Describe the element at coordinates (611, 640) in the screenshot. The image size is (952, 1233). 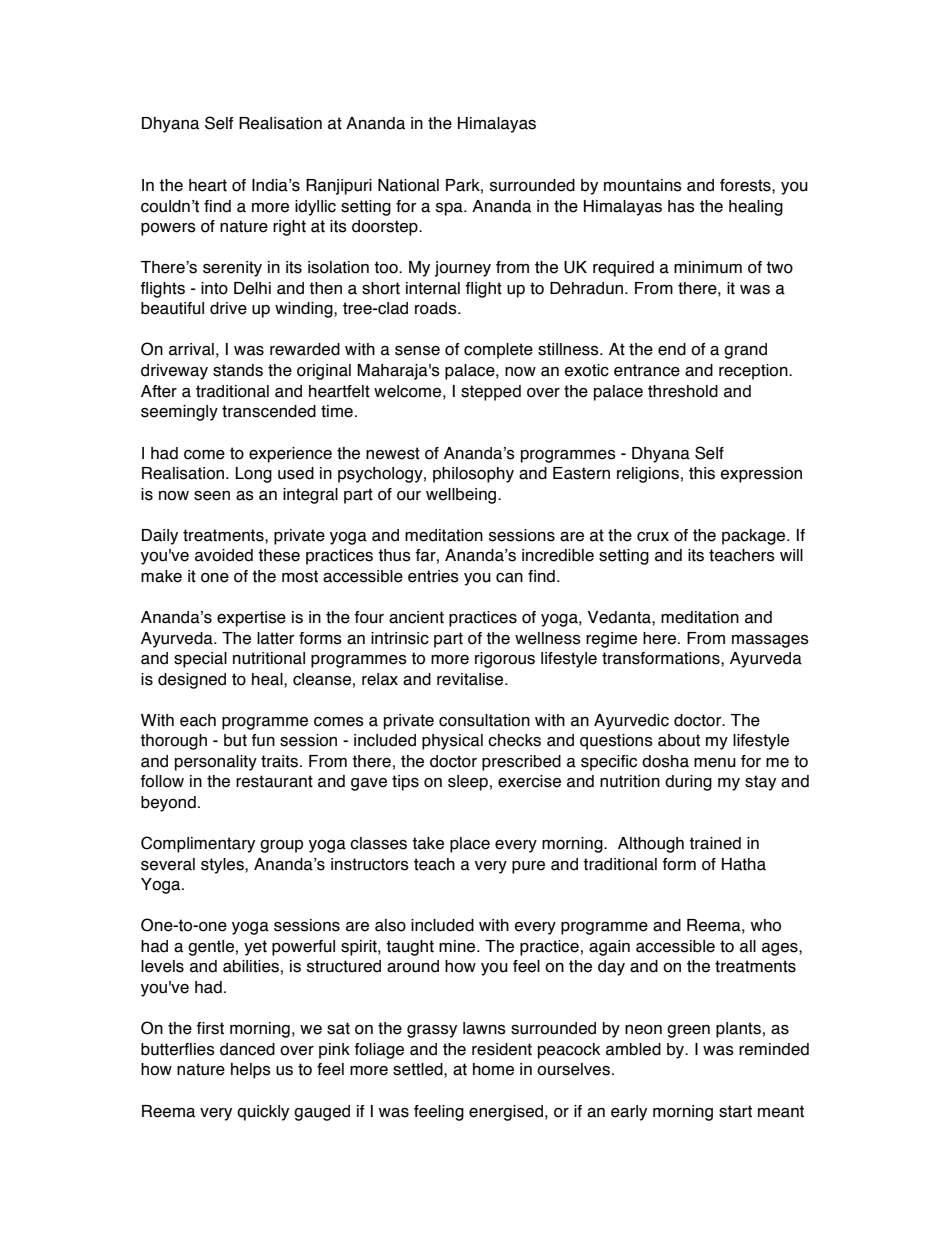
I see `regime` at that location.
